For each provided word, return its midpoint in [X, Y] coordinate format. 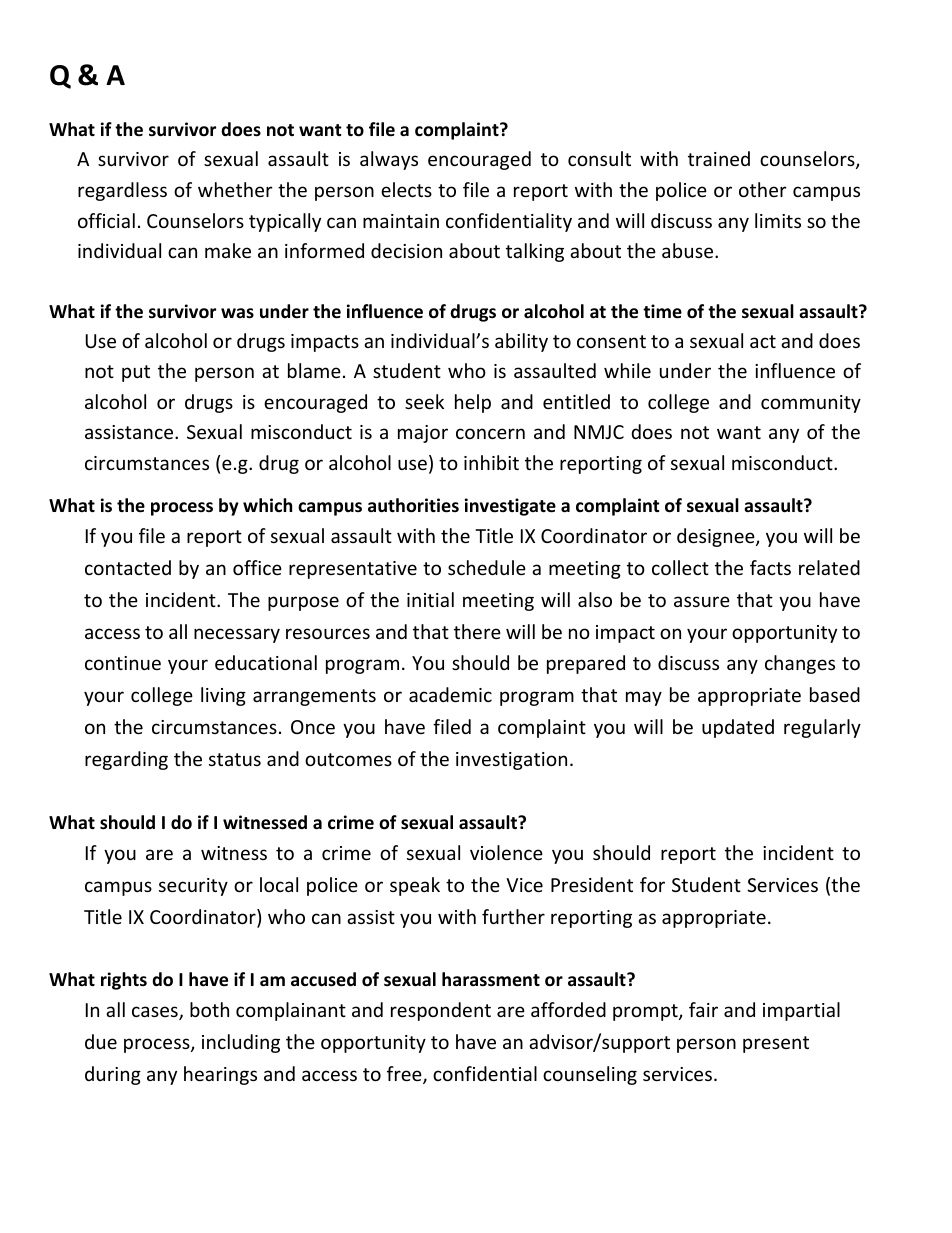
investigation [511, 761]
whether [235, 189]
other [763, 189]
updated [738, 728]
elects [406, 189]
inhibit [491, 462]
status [235, 759]
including [241, 1043]
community [811, 404]
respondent [441, 1011]
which [267, 505]
